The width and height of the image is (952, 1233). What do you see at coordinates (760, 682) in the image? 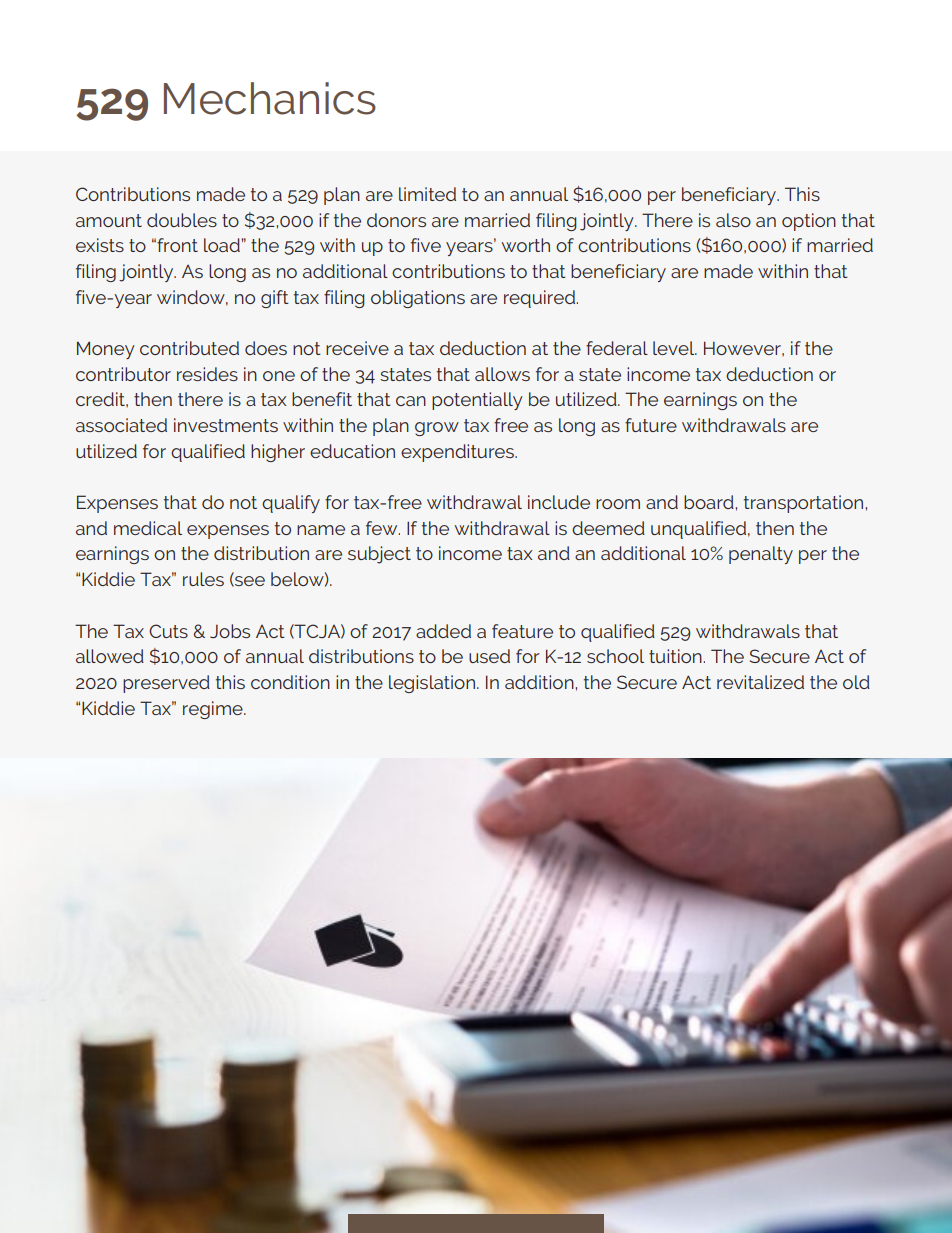
I see `revitalized` at bounding box center [760, 682].
